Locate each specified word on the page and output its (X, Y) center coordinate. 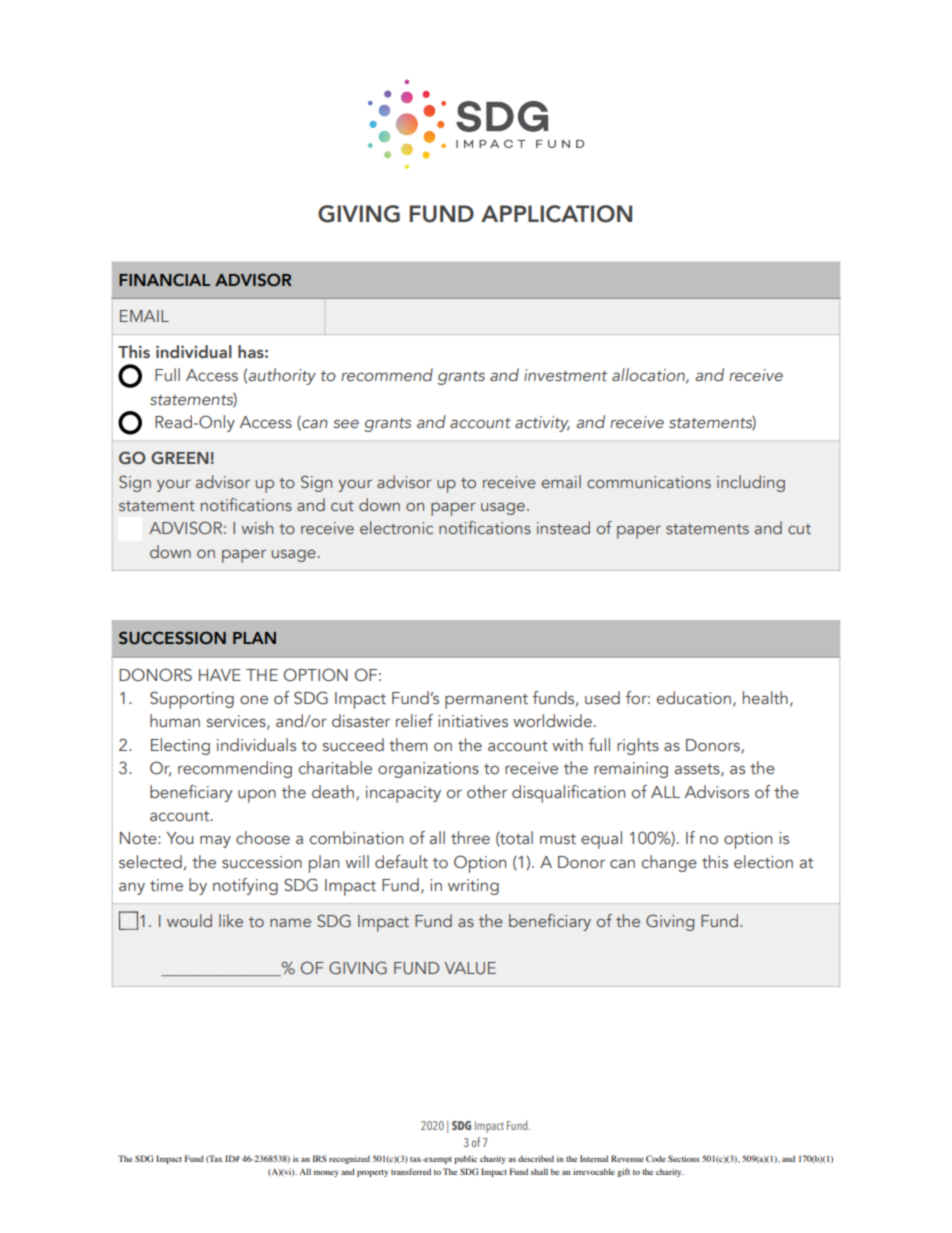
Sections (684, 1158)
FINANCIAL (164, 280)
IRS (320, 1158)
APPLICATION (556, 214)
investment (565, 375)
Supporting (192, 700)
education (694, 698)
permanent (486, 701)
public (465, 1159)
